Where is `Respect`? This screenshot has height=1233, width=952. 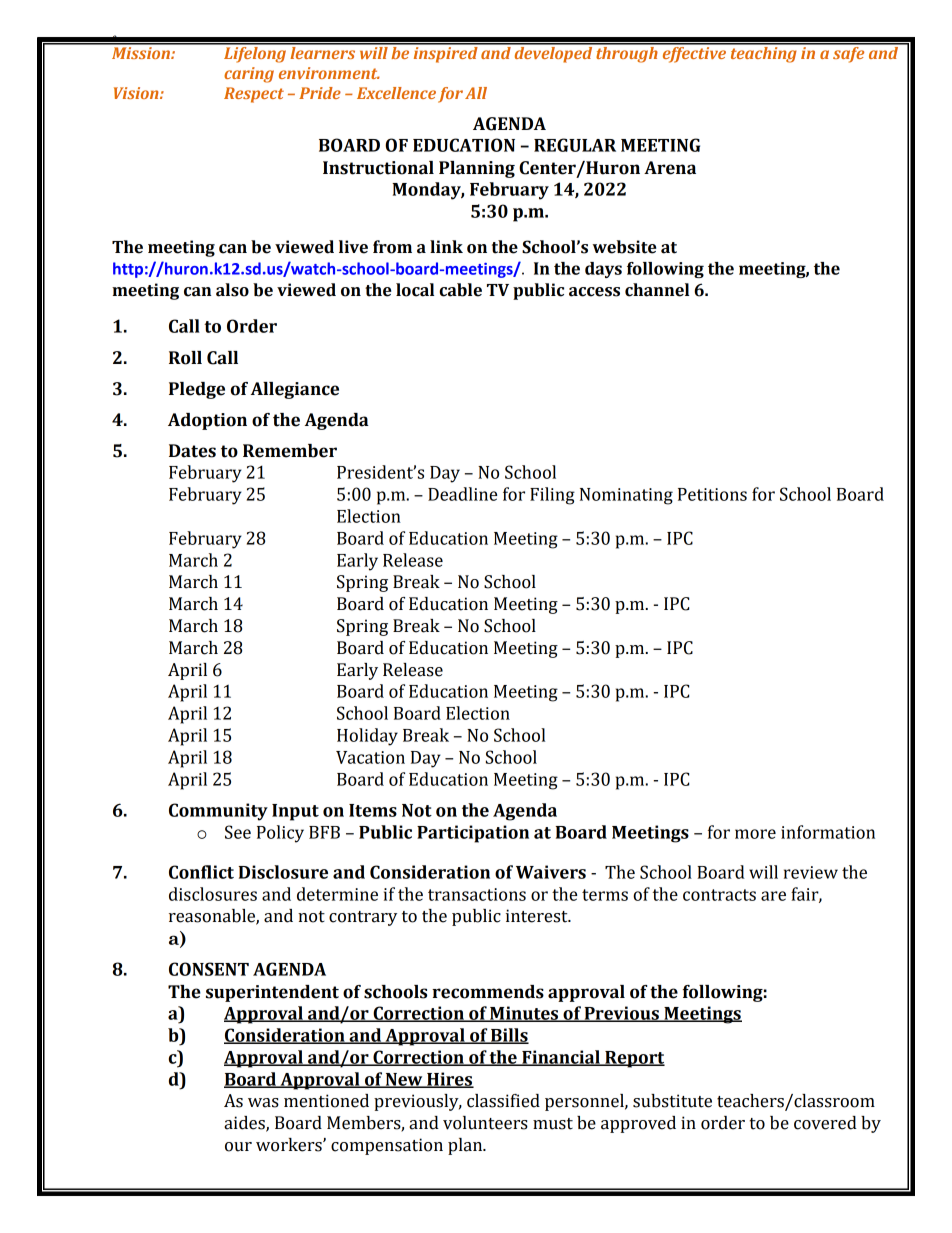
Respect is located at coordinates (254, 95).
